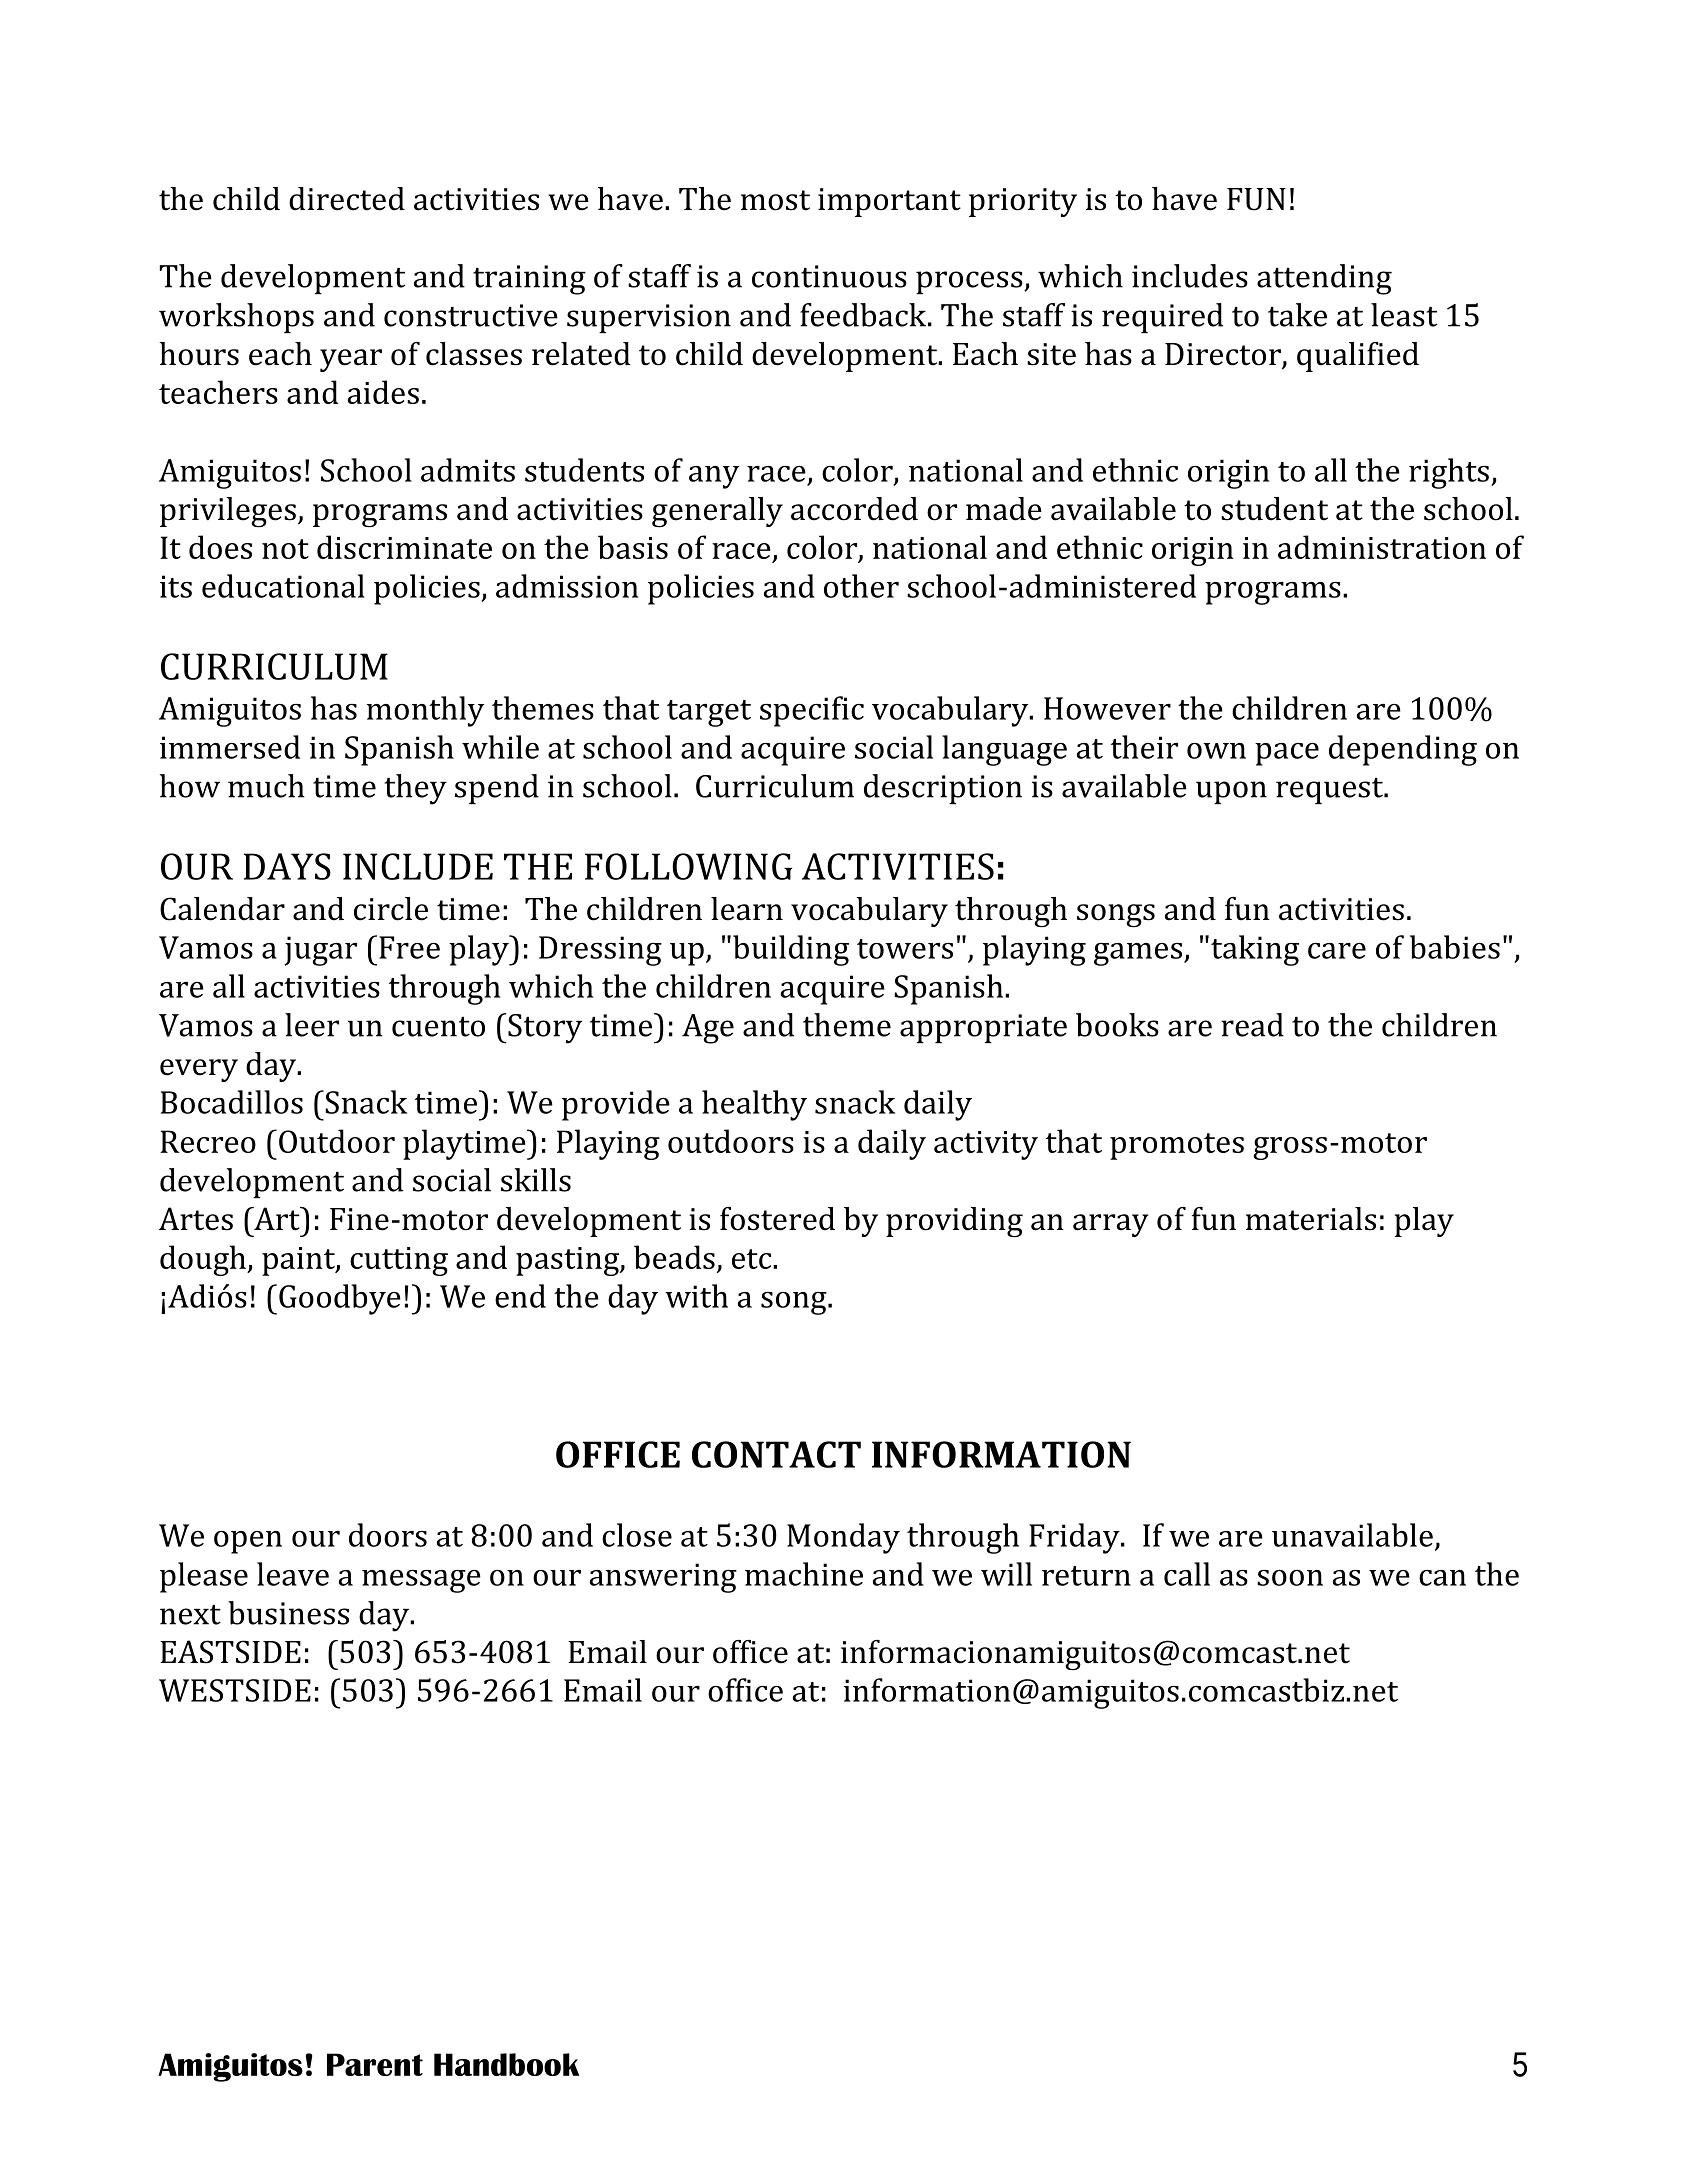 The width and height of the screenshot is (1686, 2182). Describe the element at coordinates (347, 199) in the screenshot. I see `directed` at that location.
